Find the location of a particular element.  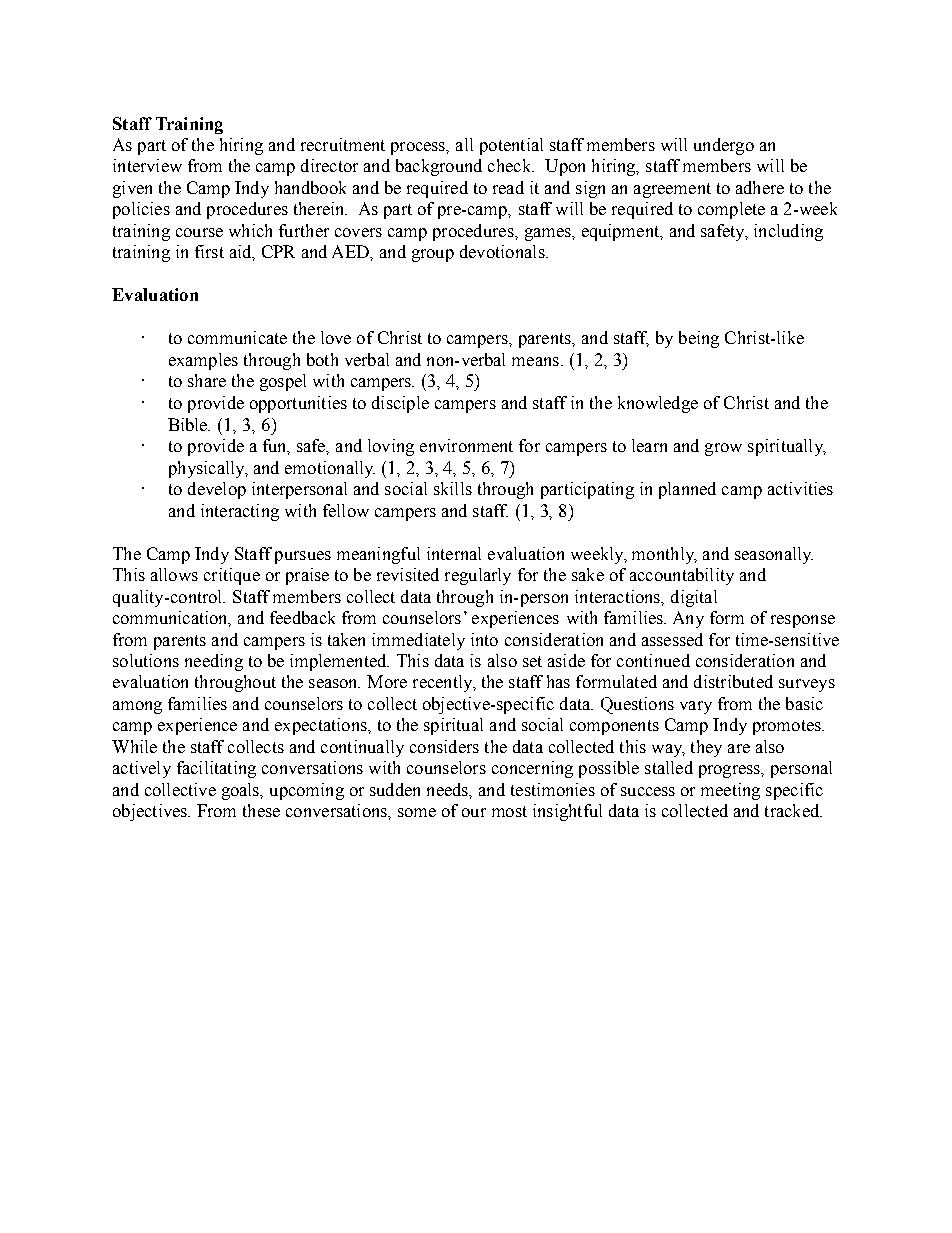

being is located at coordinates (699, 339).
